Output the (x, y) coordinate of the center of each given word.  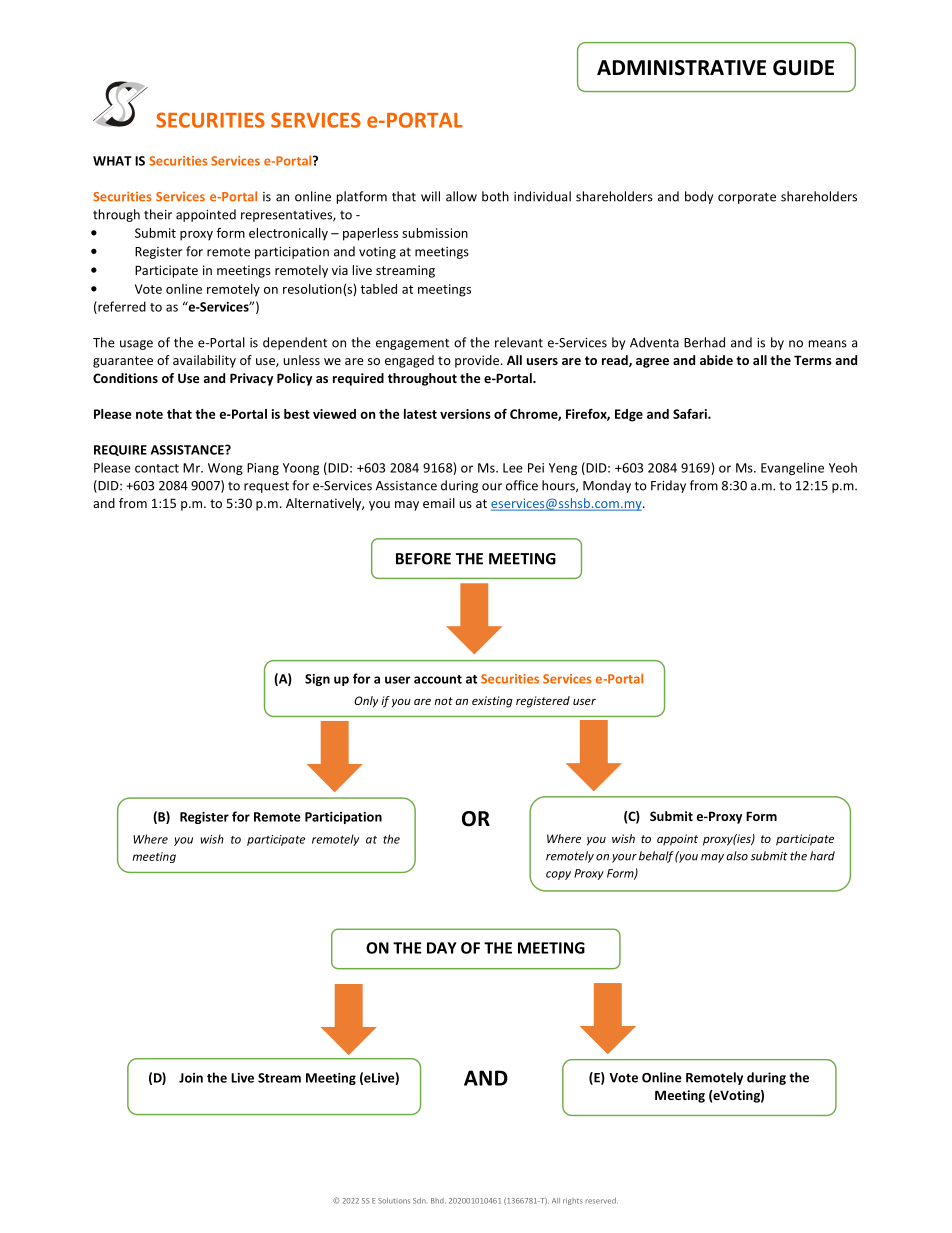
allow (461, 196)
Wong (225, 469)
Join (191, 1078)
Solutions (394, 1201)
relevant (519, 342)
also (737, 856)
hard (822, 856)
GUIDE (803, 68)
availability (204, 361)
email (439, 503)
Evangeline (792, 468)
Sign (317, 680)
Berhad (704, 342)
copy (558, 875)
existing (492, 702)
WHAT (112, 161)
